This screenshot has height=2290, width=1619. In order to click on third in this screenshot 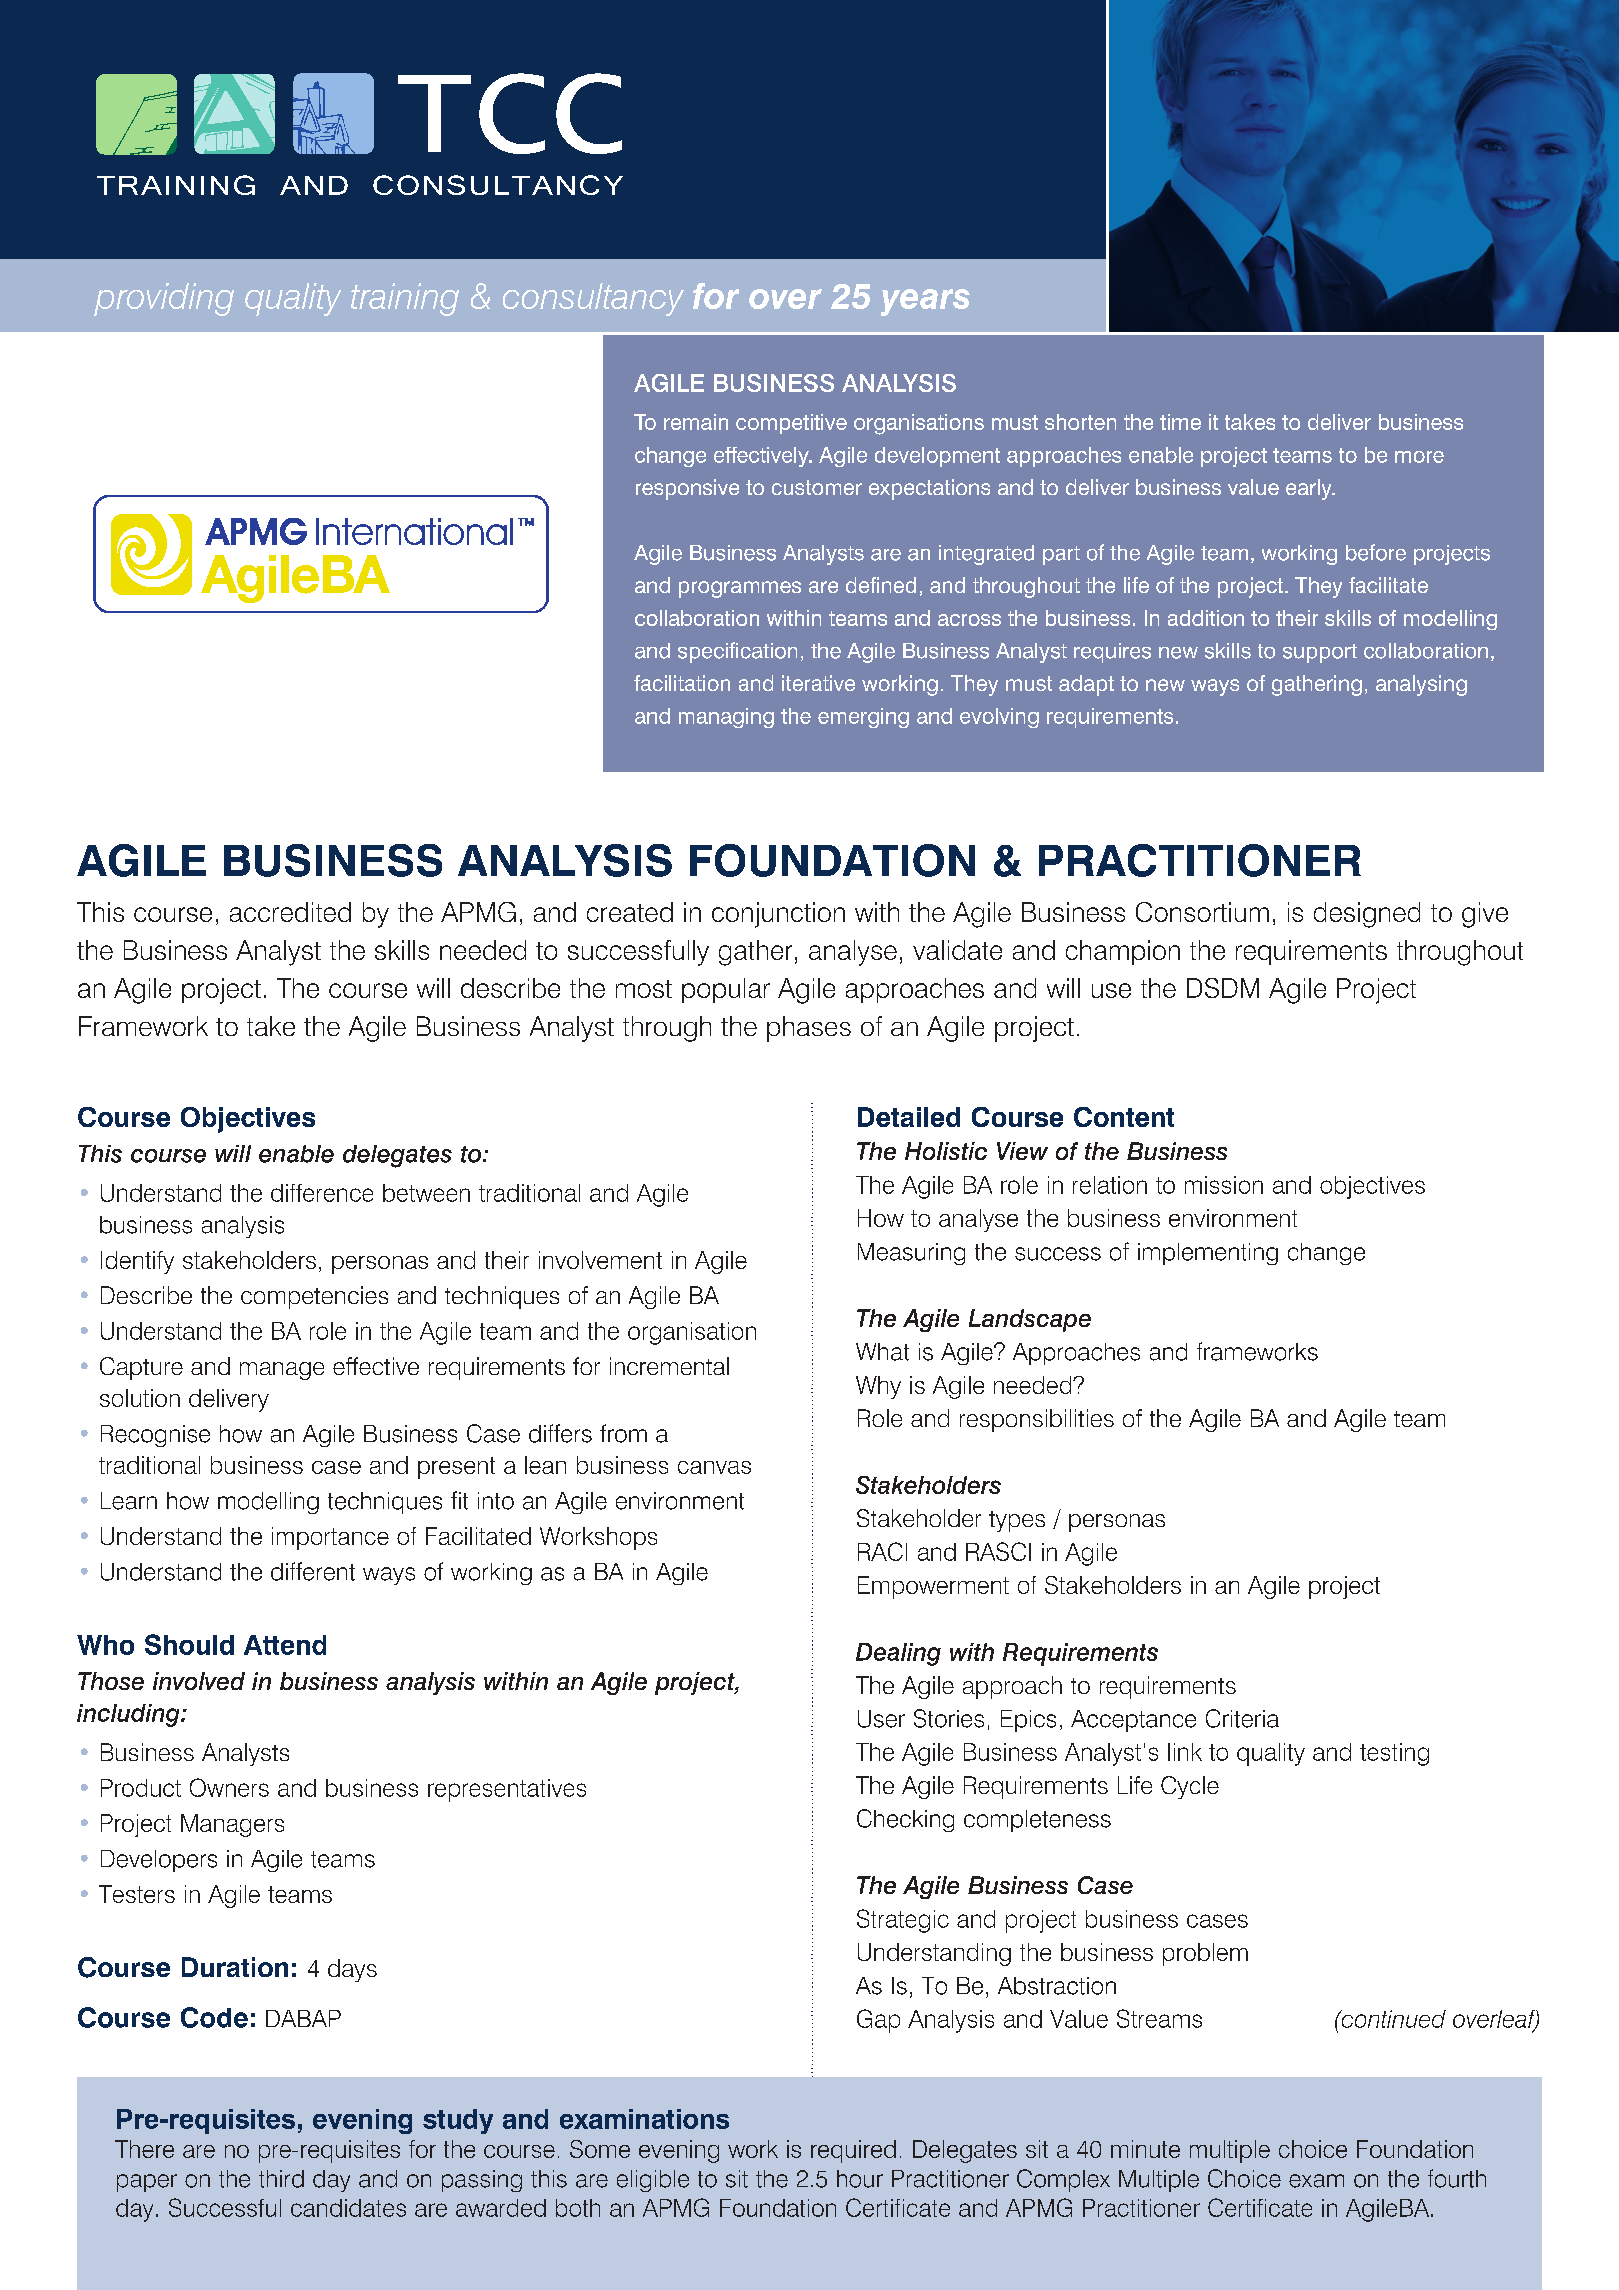, I will do `click(281, 2179)`.
